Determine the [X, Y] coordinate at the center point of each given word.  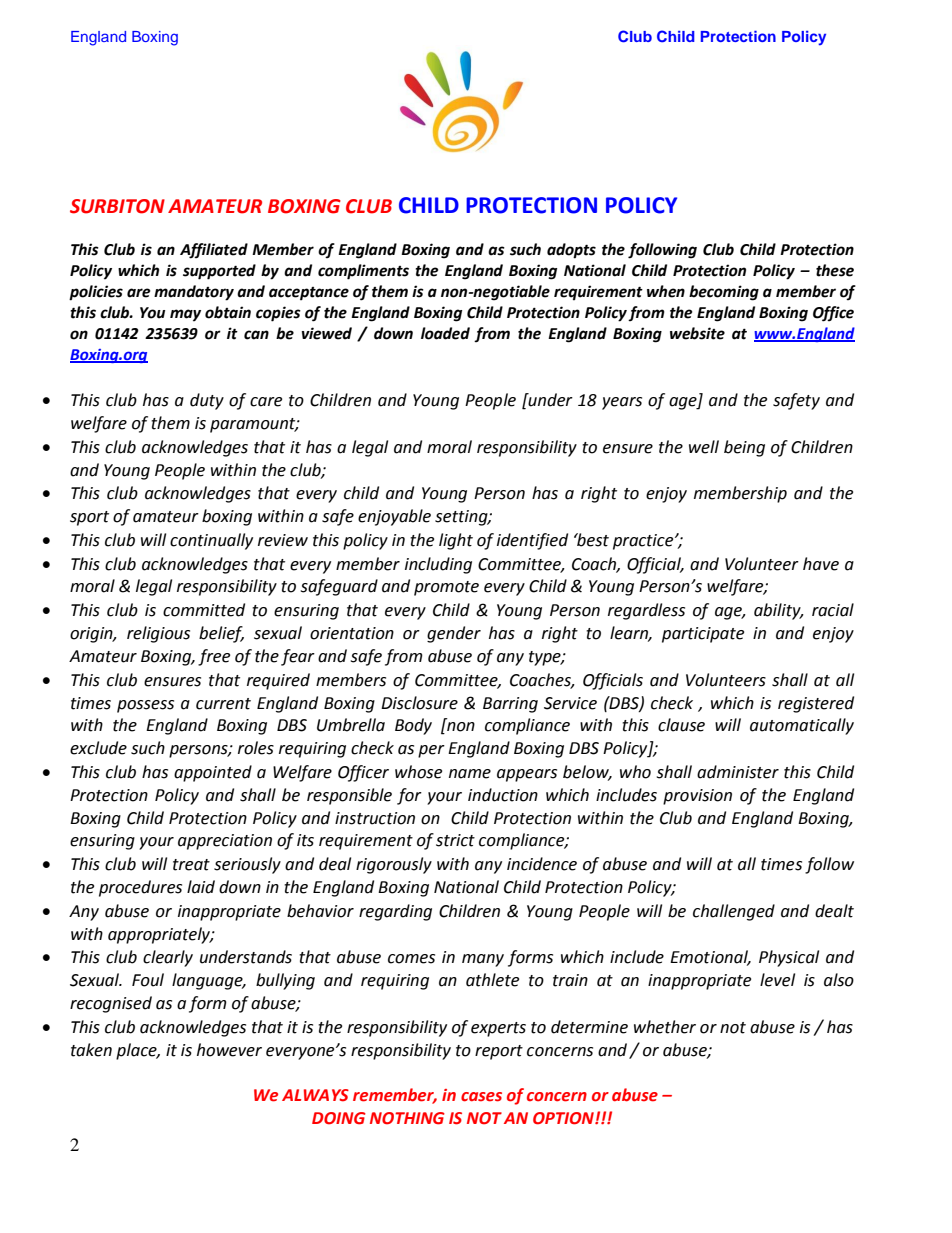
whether [665, 1027]
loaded [445, 333]
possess [145, 706]
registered [816, 704]
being [744, 448]
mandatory [194, 293]
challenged [734, 912]
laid [201, 887]
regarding [395, 912]
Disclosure [419, 703]
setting [462, 518]
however [229, 1050]
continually [211, 541]
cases [481, 1097]
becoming [724, 293]
